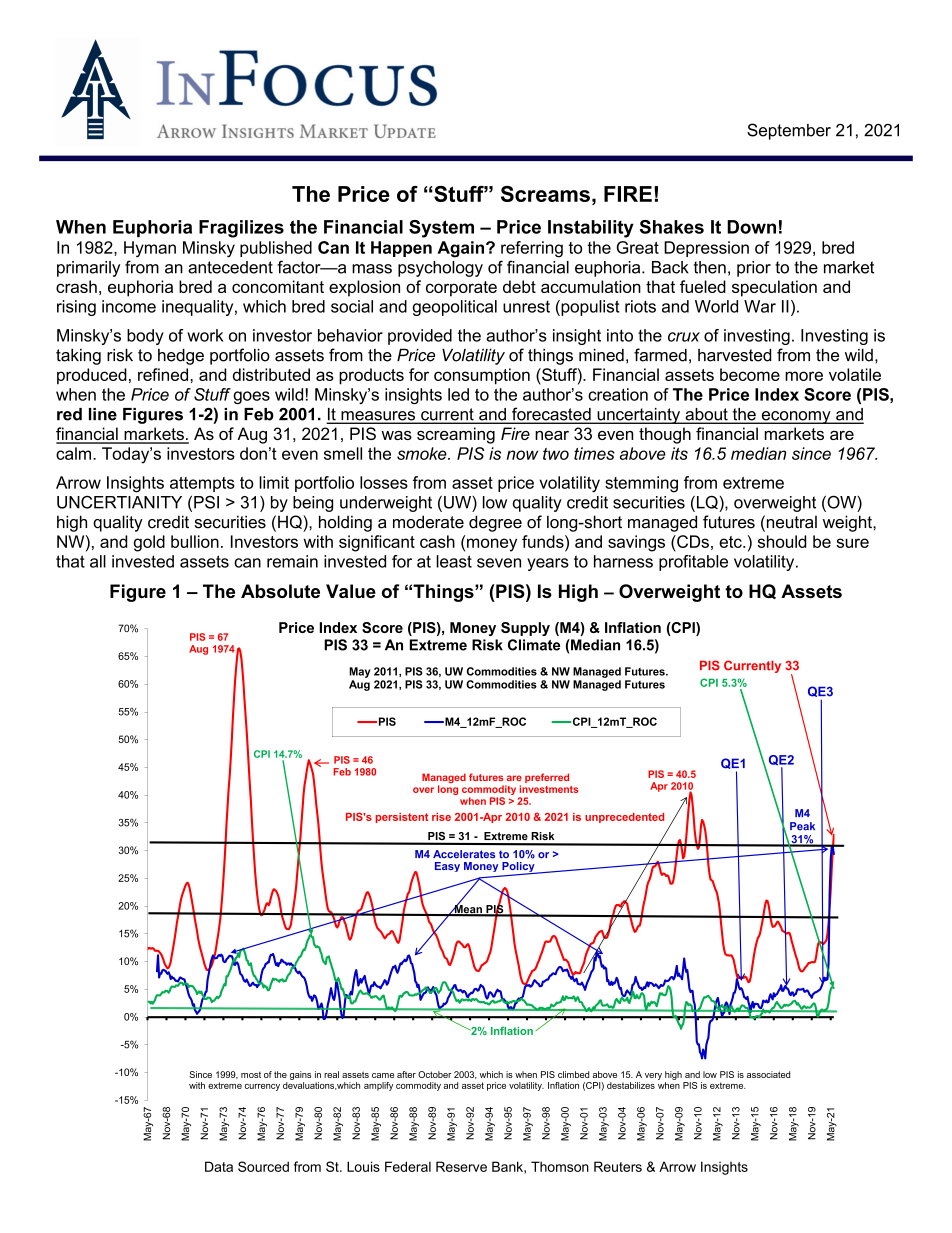 This image has width=952, height=1233. What do you see at coordinates (796, 417) in the image?
I see `economy` at bounding box center [796, 417].
